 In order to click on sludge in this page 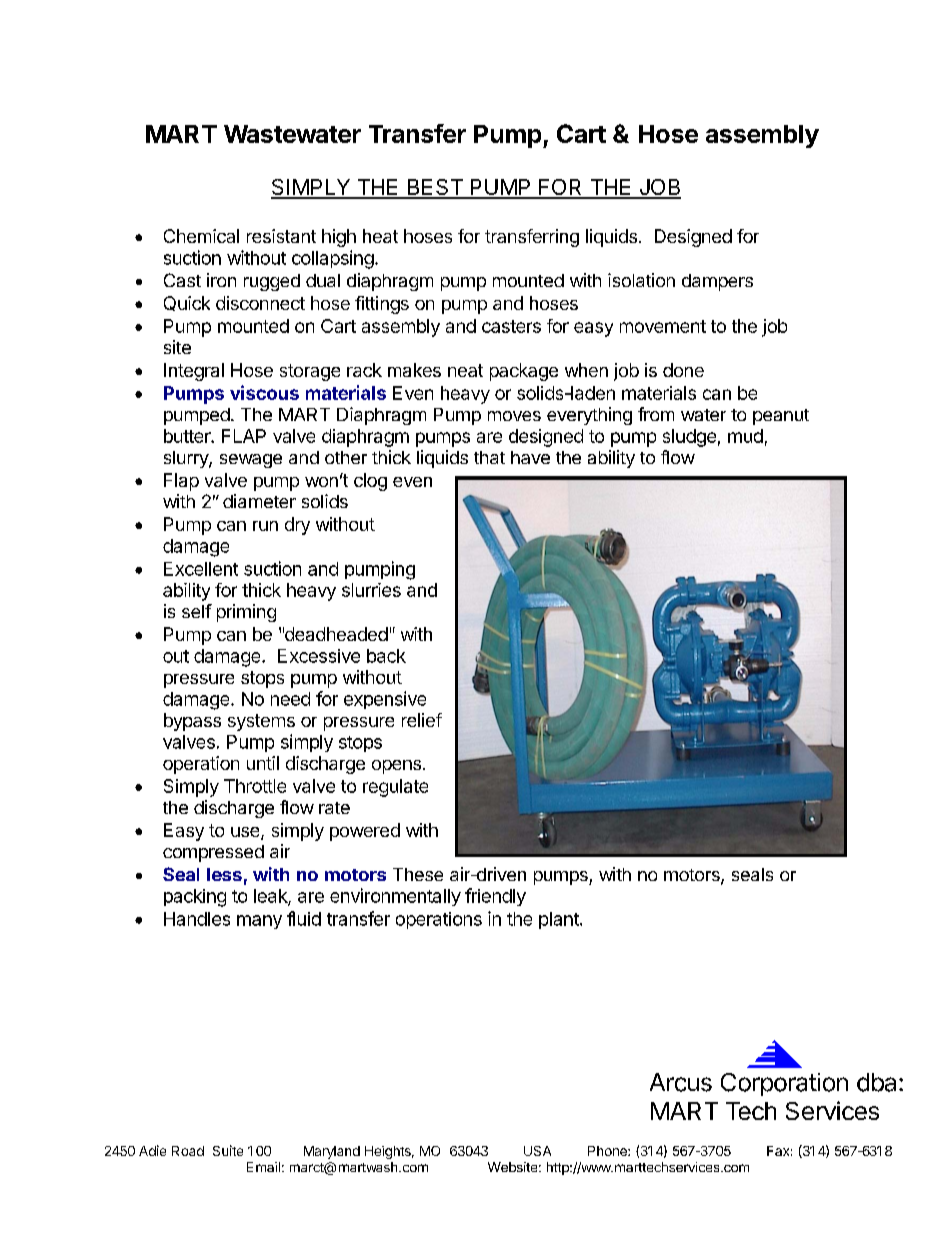, I will do `click(689, 438)`.
